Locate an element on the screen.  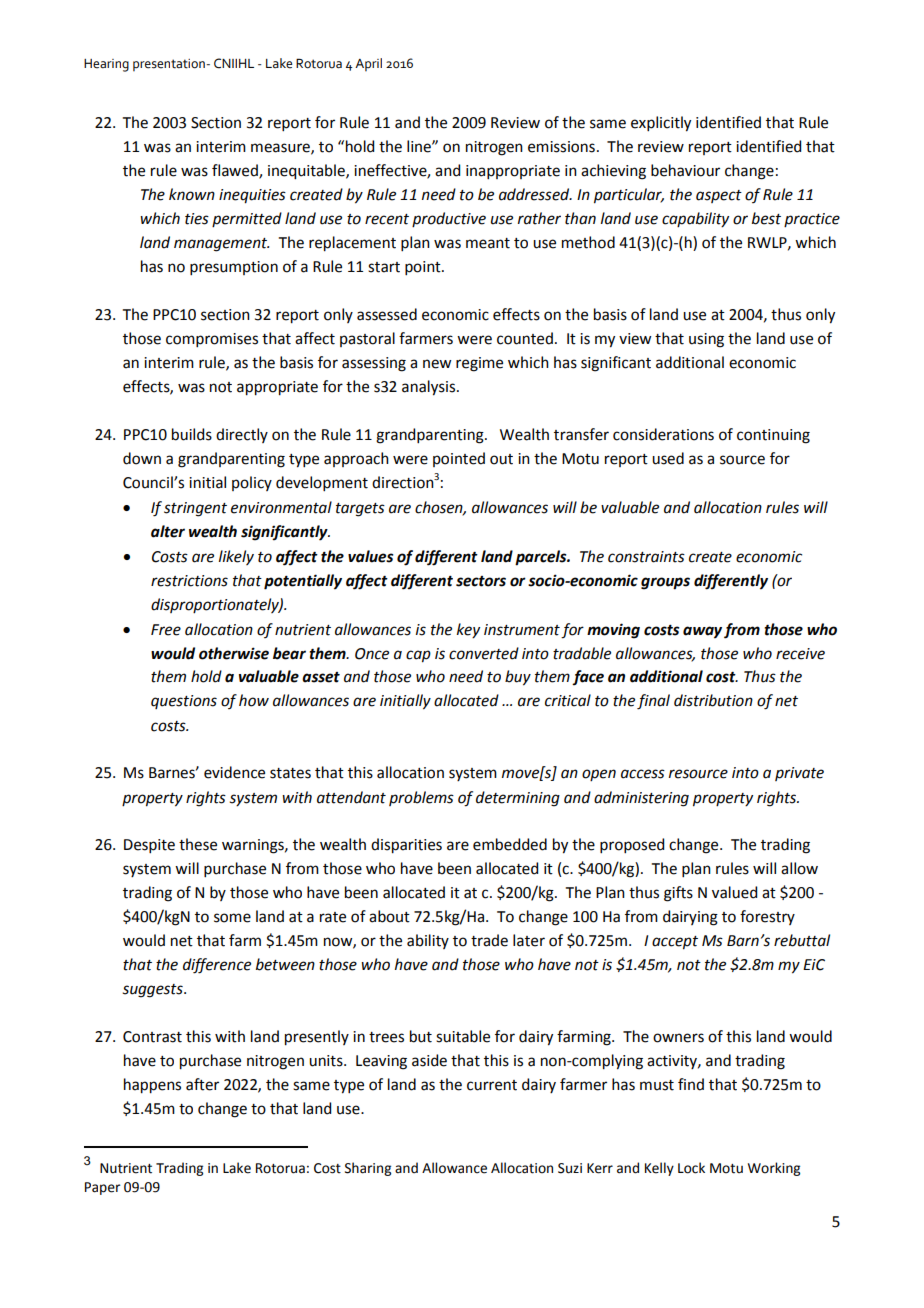
explicitly is located at coordinates (661, 124).
